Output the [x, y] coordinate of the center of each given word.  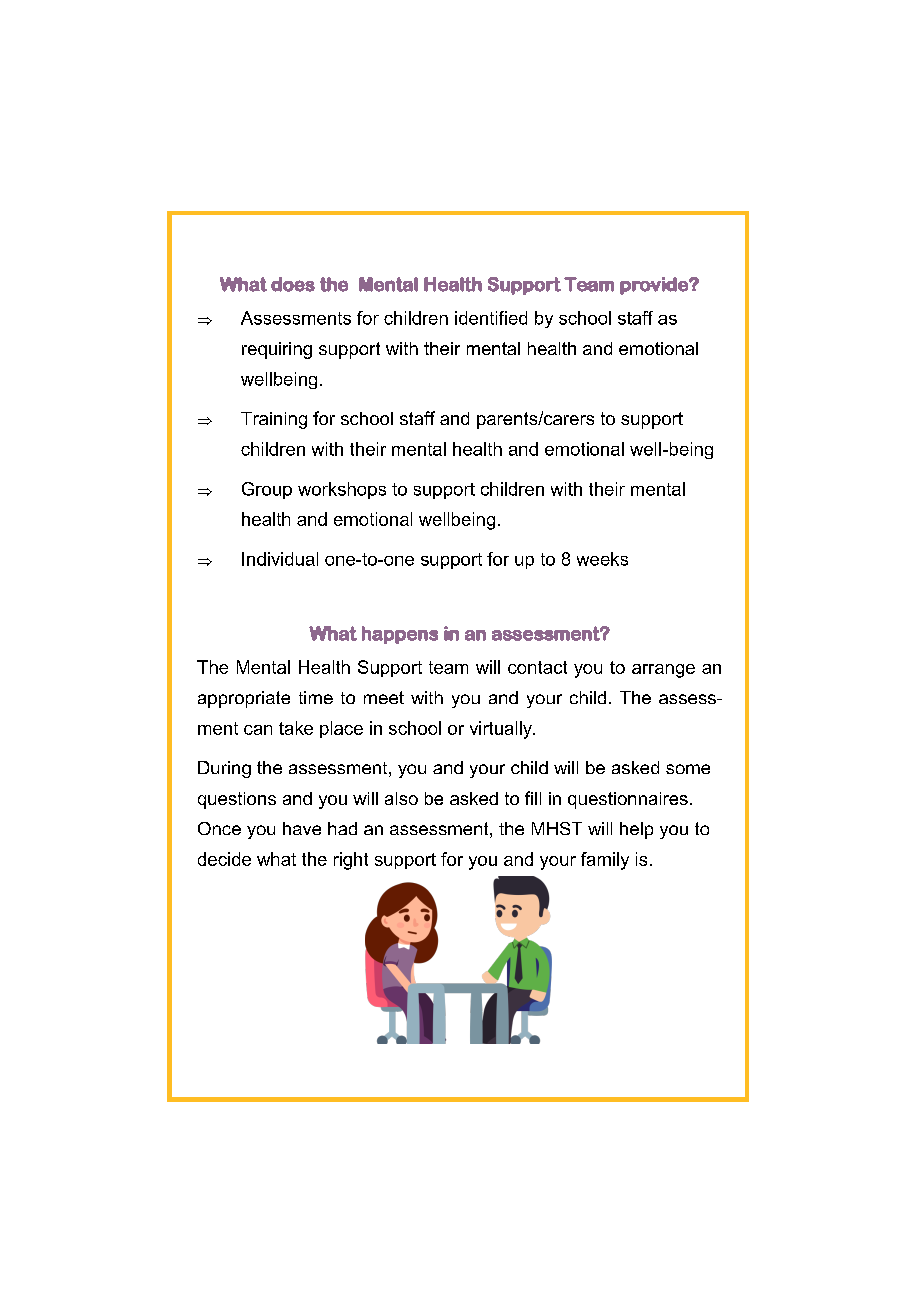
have [302, 828]
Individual [280, 559]
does [293, 284]
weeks [602, 559]
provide [655, 286]
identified [491, 318]
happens [400, 635]
